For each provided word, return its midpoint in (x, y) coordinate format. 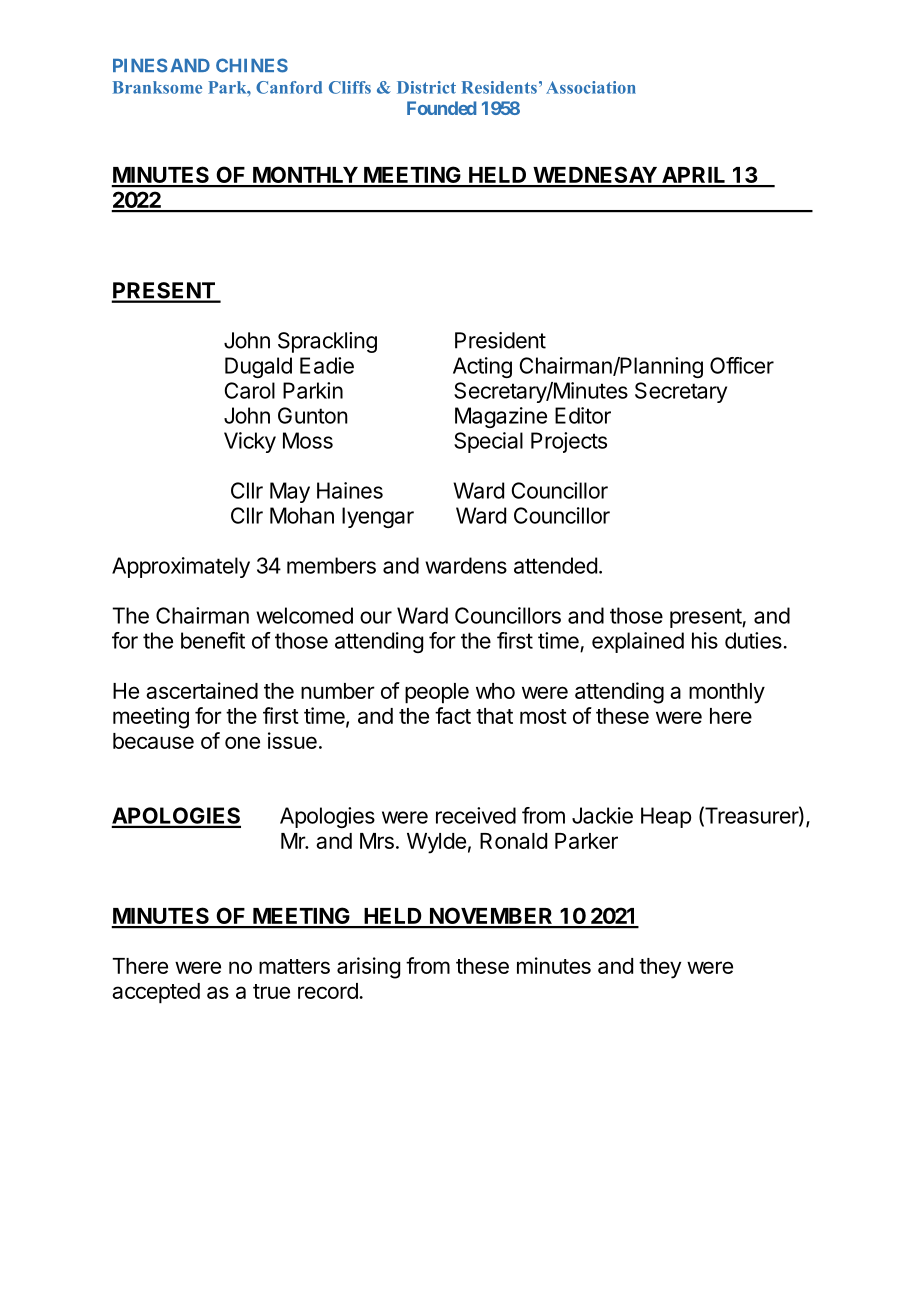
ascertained (202, 690)
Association (591, 87)
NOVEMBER (491, 917)
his (705, 640)
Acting (482, 367)
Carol (250, 390)
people (437, 693)
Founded (441, 108)
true (271, 991)
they (660, 968)
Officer (742, 365)
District (426, 87)
